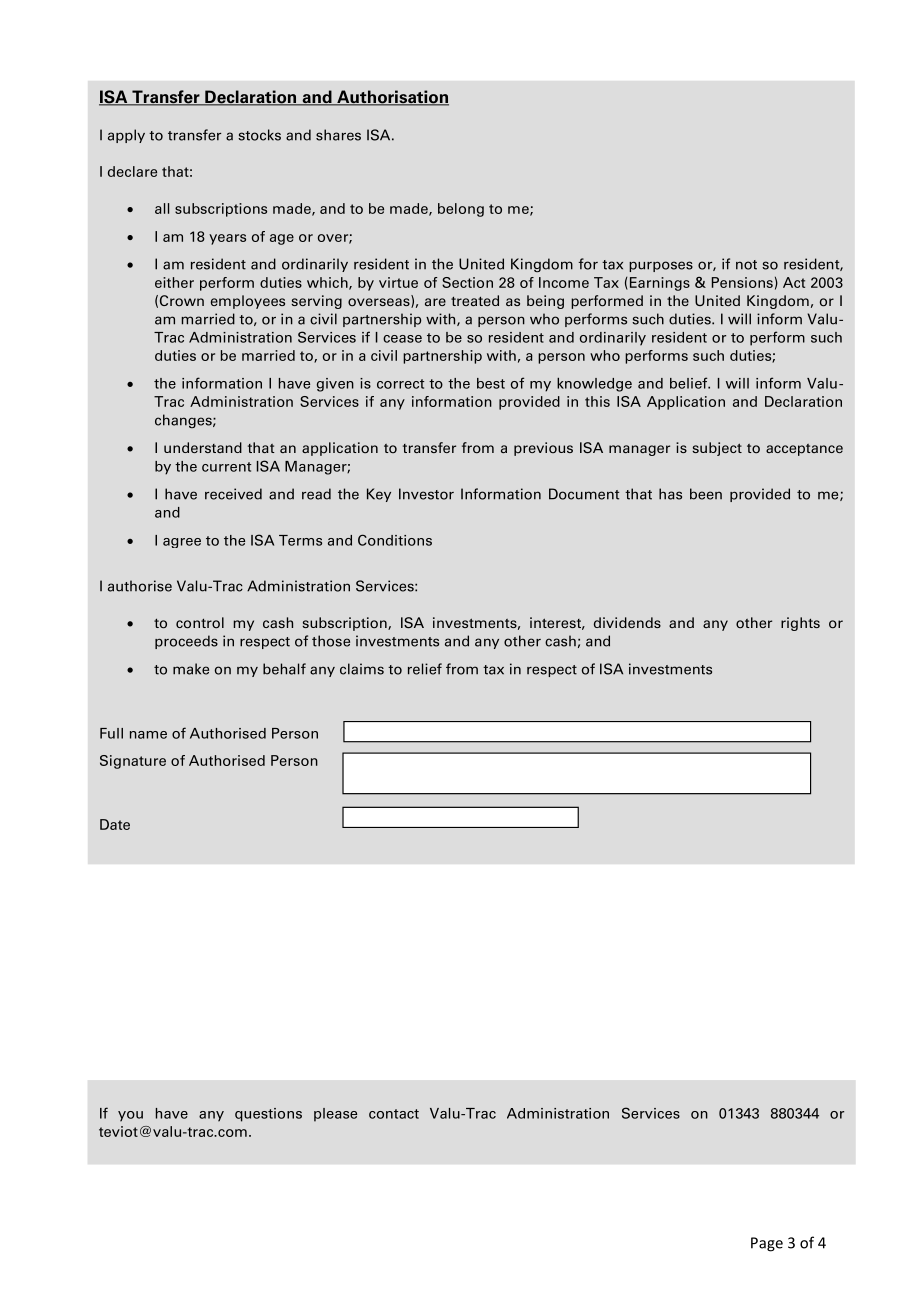 This screenshot has width=924, height=1308. Describe the element at coordinates (335, 1115) in the screenshot. I see `please` at that location.
